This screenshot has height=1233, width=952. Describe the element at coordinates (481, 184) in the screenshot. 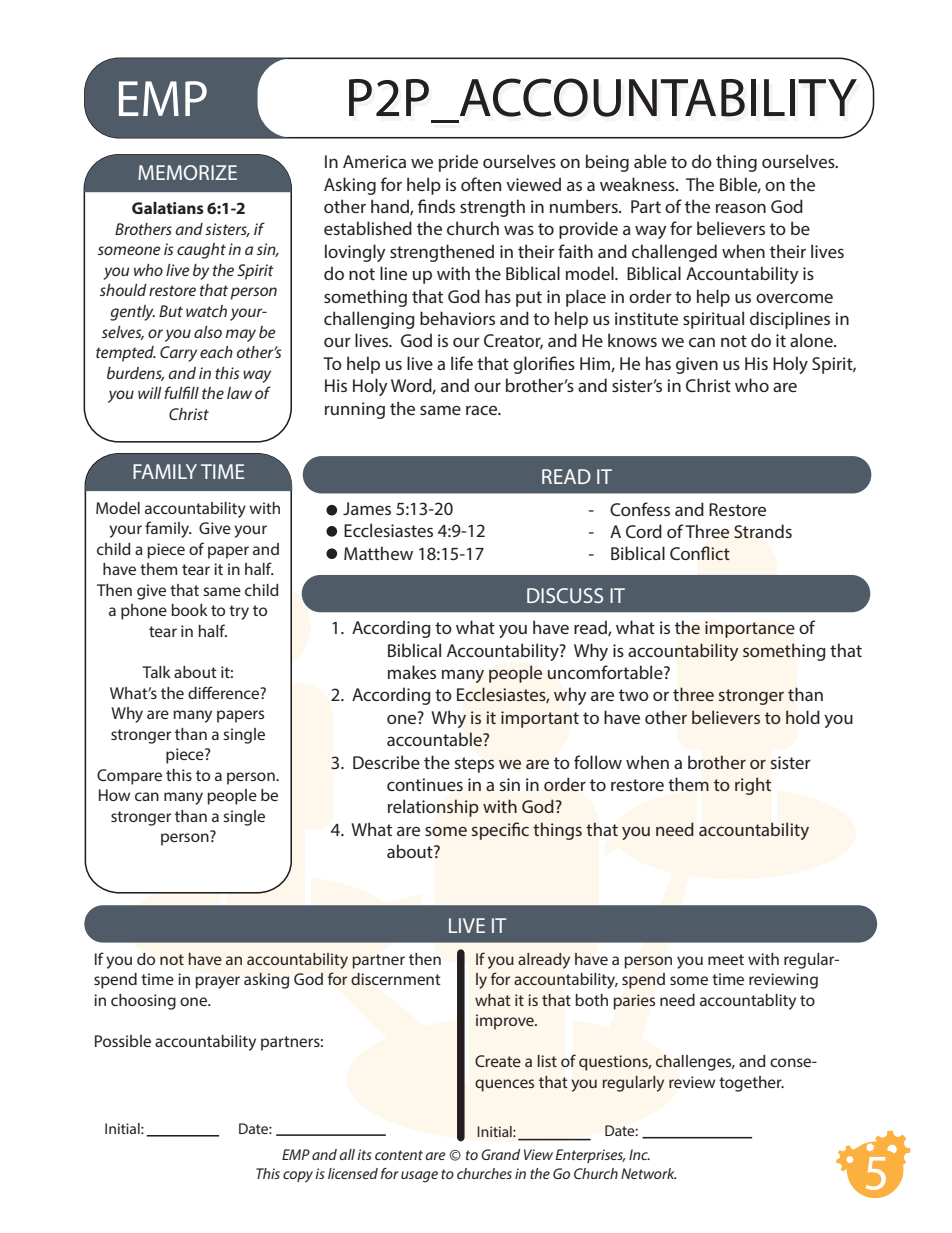

I see `often` at that location.
